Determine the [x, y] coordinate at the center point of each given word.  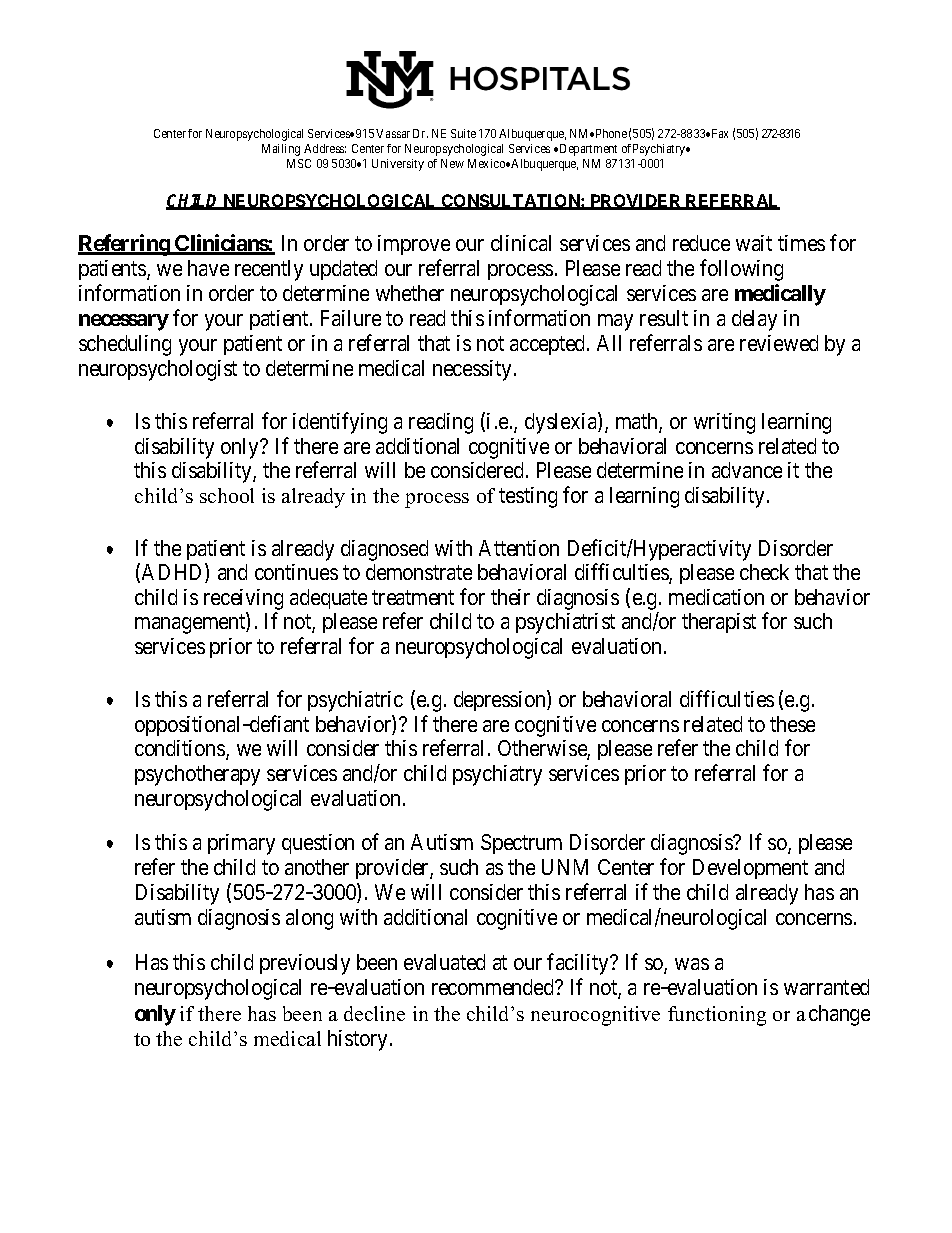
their [510, 597]
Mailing [281, 150]
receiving [243, 601]
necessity [472, 370]
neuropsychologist [158, 370]
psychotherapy [197, 775]
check [764, 572]
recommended [494, 987]
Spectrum [521, 844]
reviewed [779, 343]
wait [754, 243]
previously [305, 964]
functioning [717, 1016]
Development [750, 869]
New [452, 163]
